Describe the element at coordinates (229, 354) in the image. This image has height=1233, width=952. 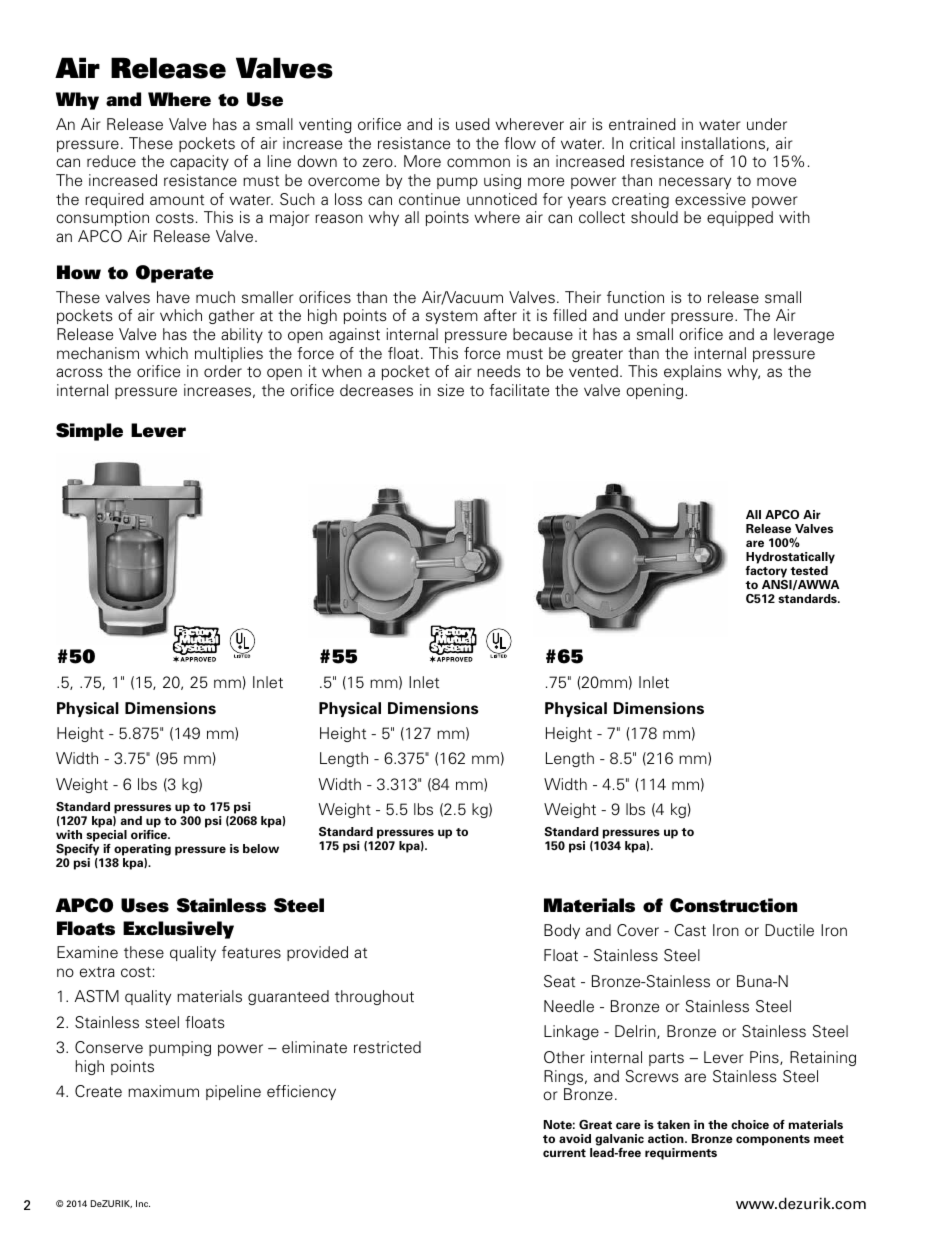
I see `multiplies` at that location.
